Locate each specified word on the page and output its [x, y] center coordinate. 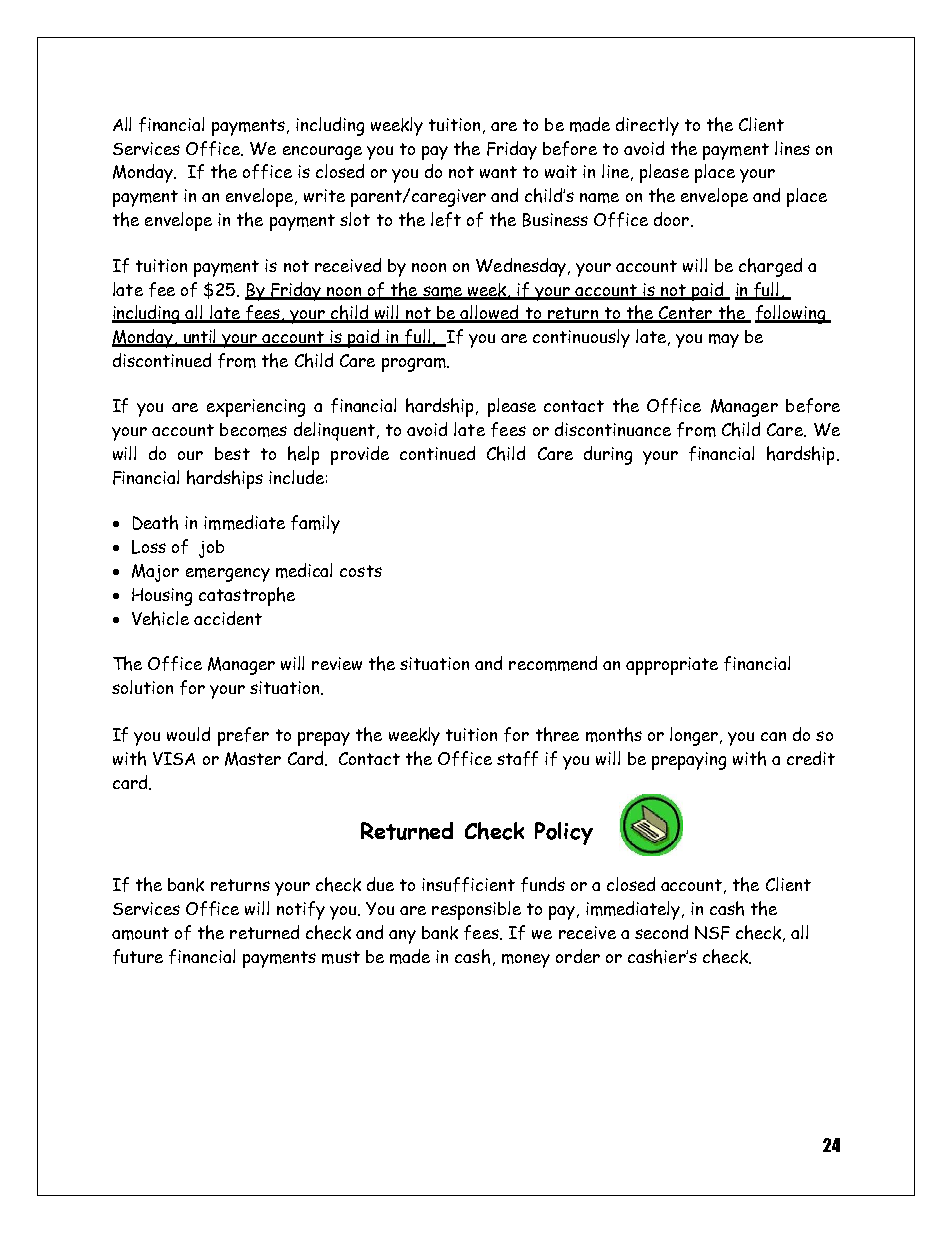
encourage [322, 153]
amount [140, 933]
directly [647, 126]
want [498, 172]
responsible [476, 910]
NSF [712, 933]
